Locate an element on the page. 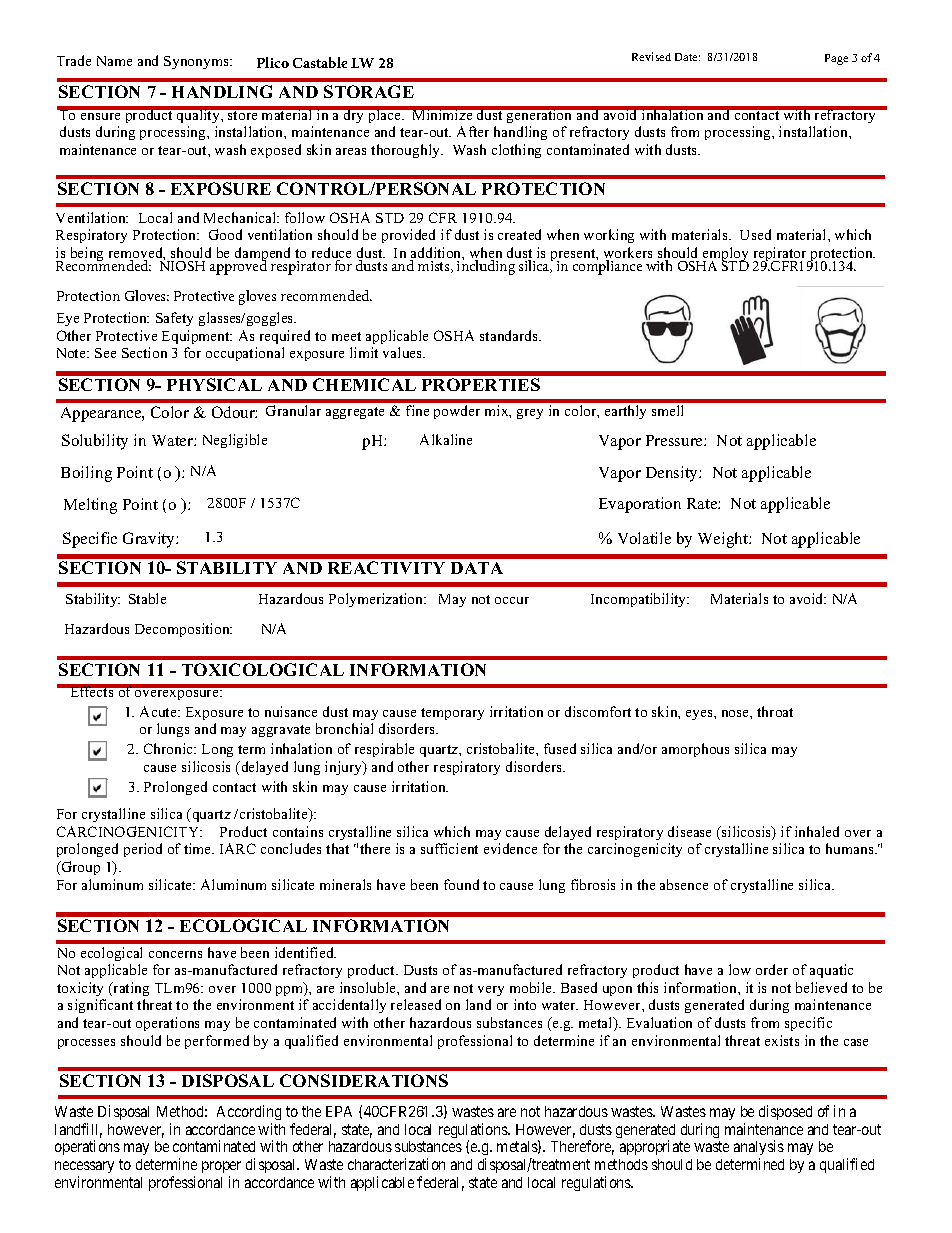  Page is located at coordinates (836, 59).
